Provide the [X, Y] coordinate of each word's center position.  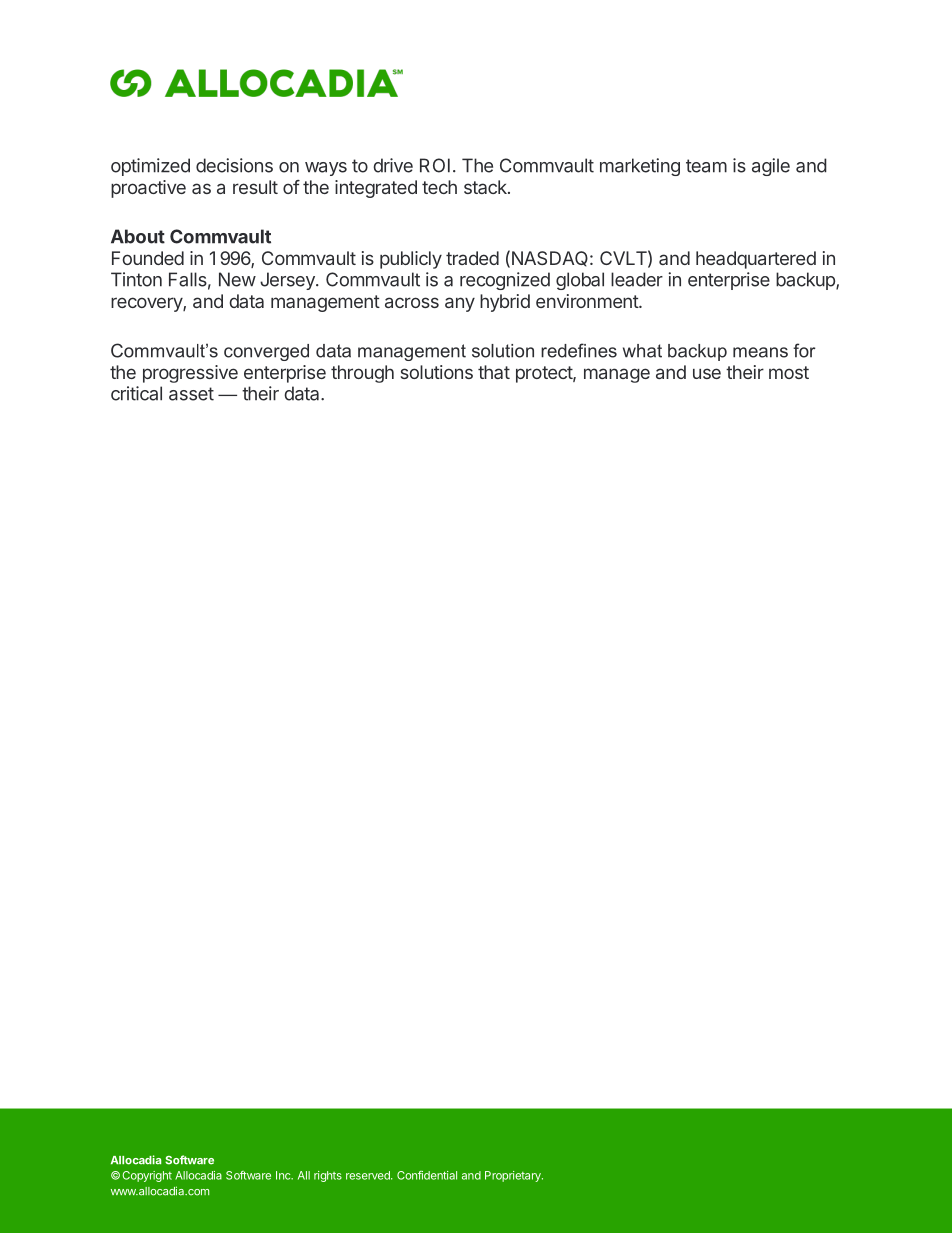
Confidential [427, 1175]
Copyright [147, 1176]
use [707, 373]
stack [486, 187]
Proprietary [514, 1176]
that [494, 372]
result [255, 187]
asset [191, 394]
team [706, 166]
